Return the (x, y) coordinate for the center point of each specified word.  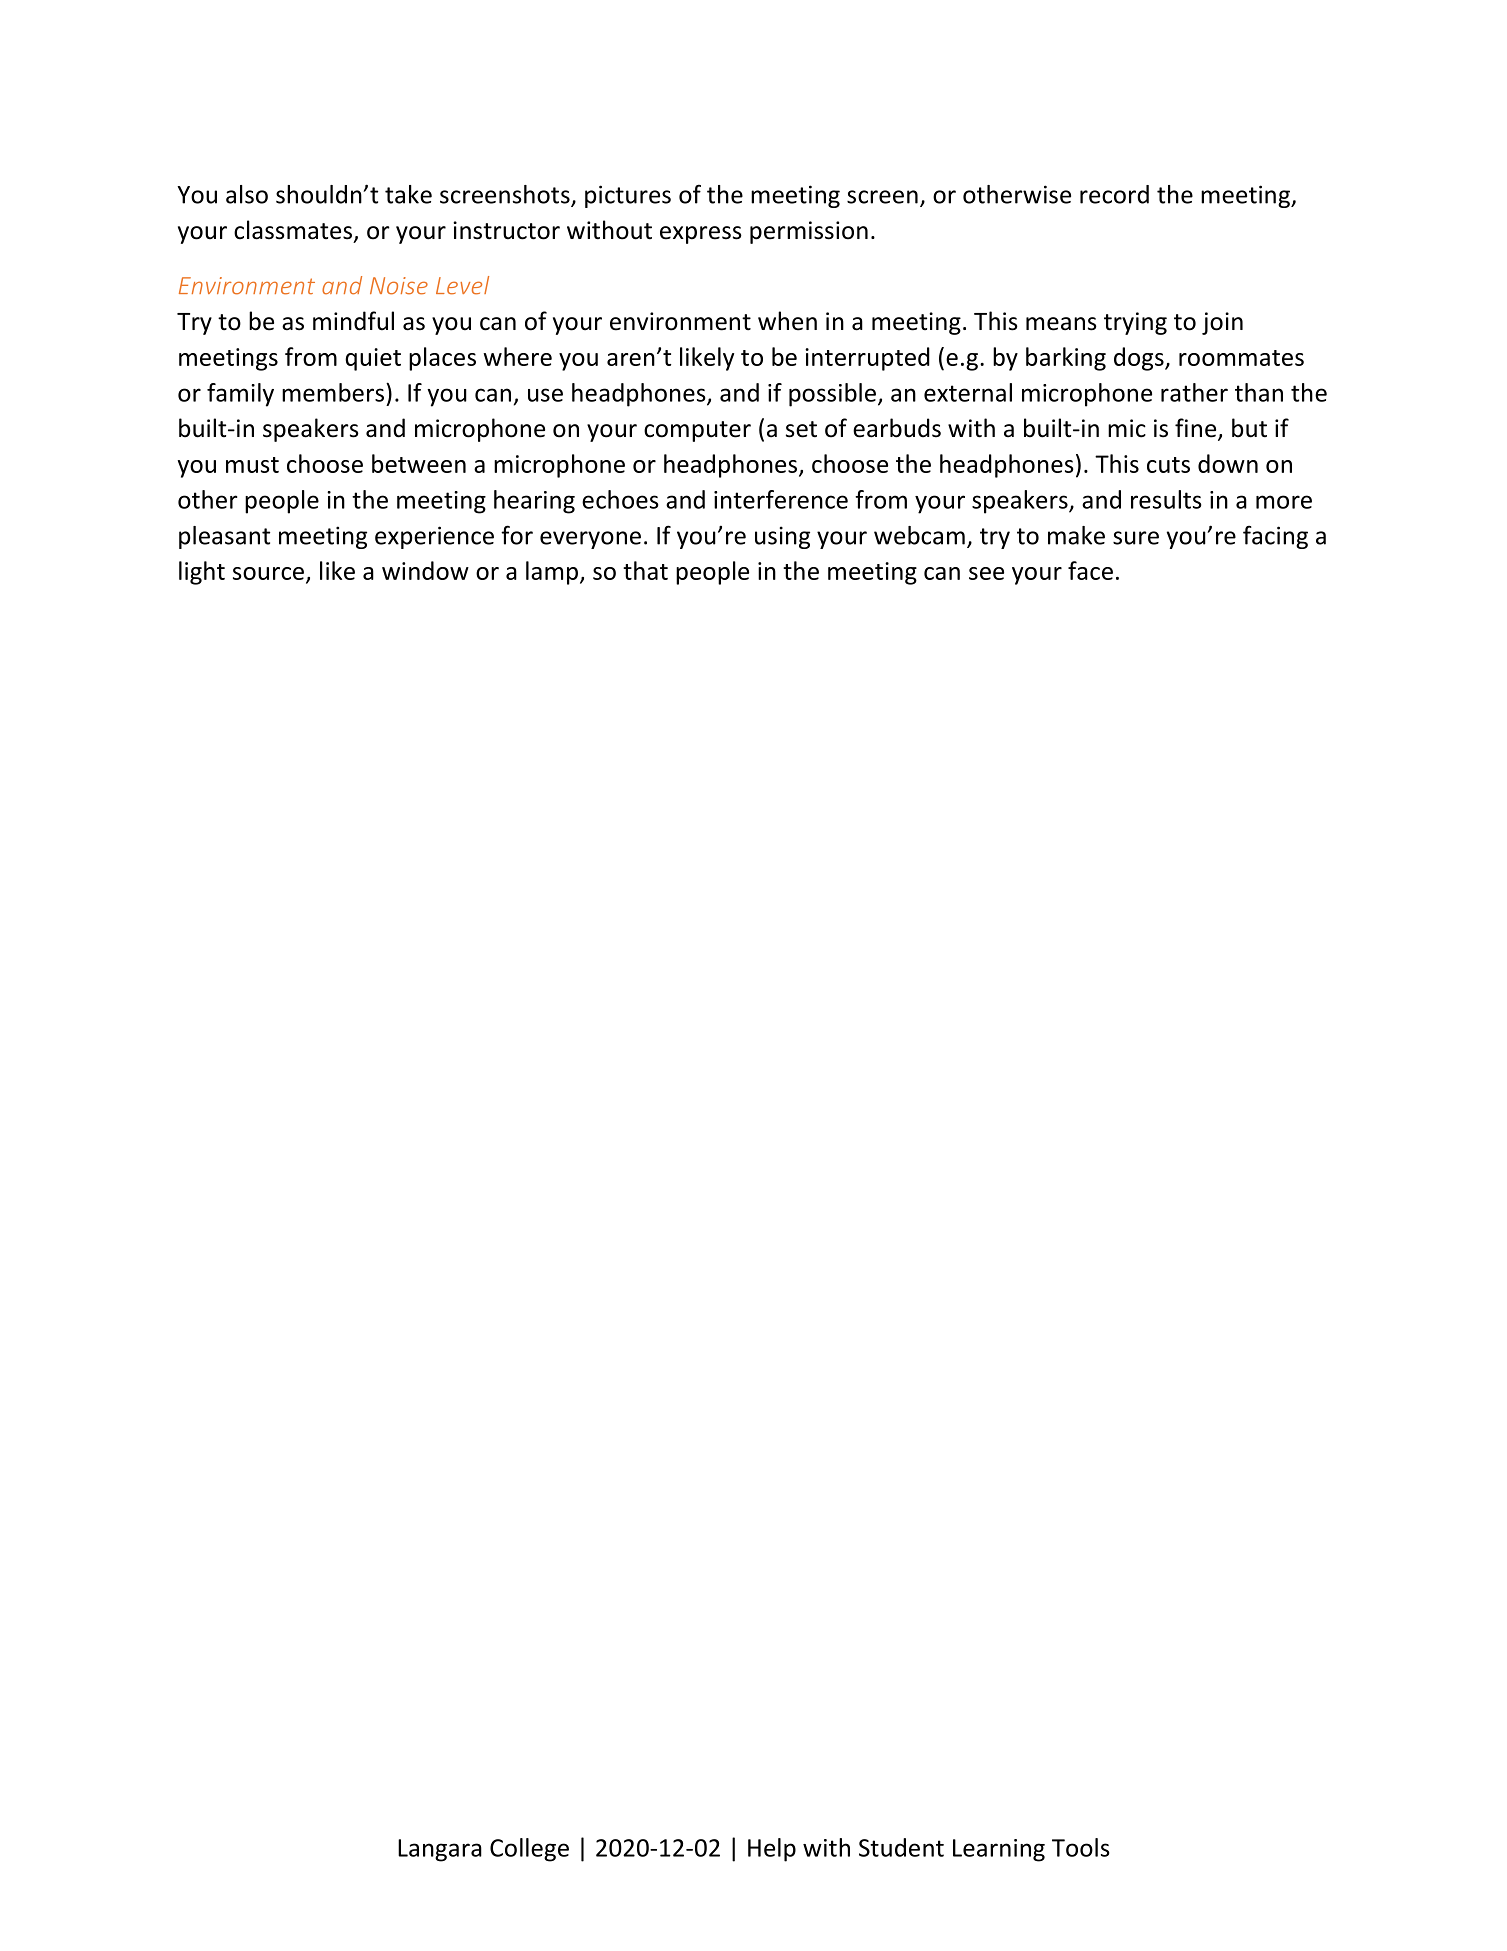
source (268, 573)
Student (901, 1847)
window (425, 570)
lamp (552, 573)
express (701, 235)
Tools (1080, 1847)
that (645, 570)
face (1090, 570)
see (986, 573)
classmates (293, 230)
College (529, 1850)
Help (772, 1850)
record (1114, 194)
